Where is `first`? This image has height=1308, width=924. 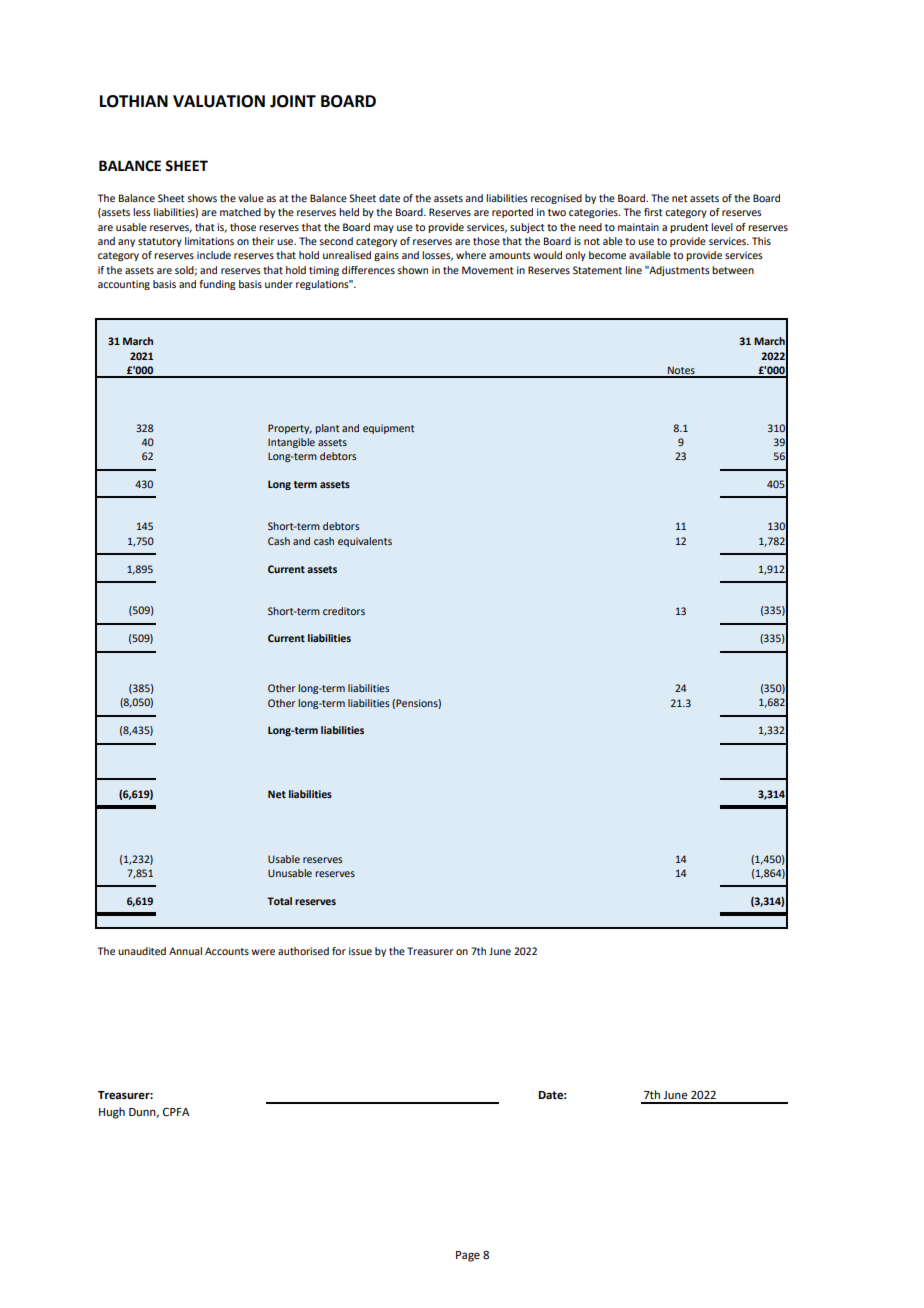 first is located at coordinates (653, 212).
